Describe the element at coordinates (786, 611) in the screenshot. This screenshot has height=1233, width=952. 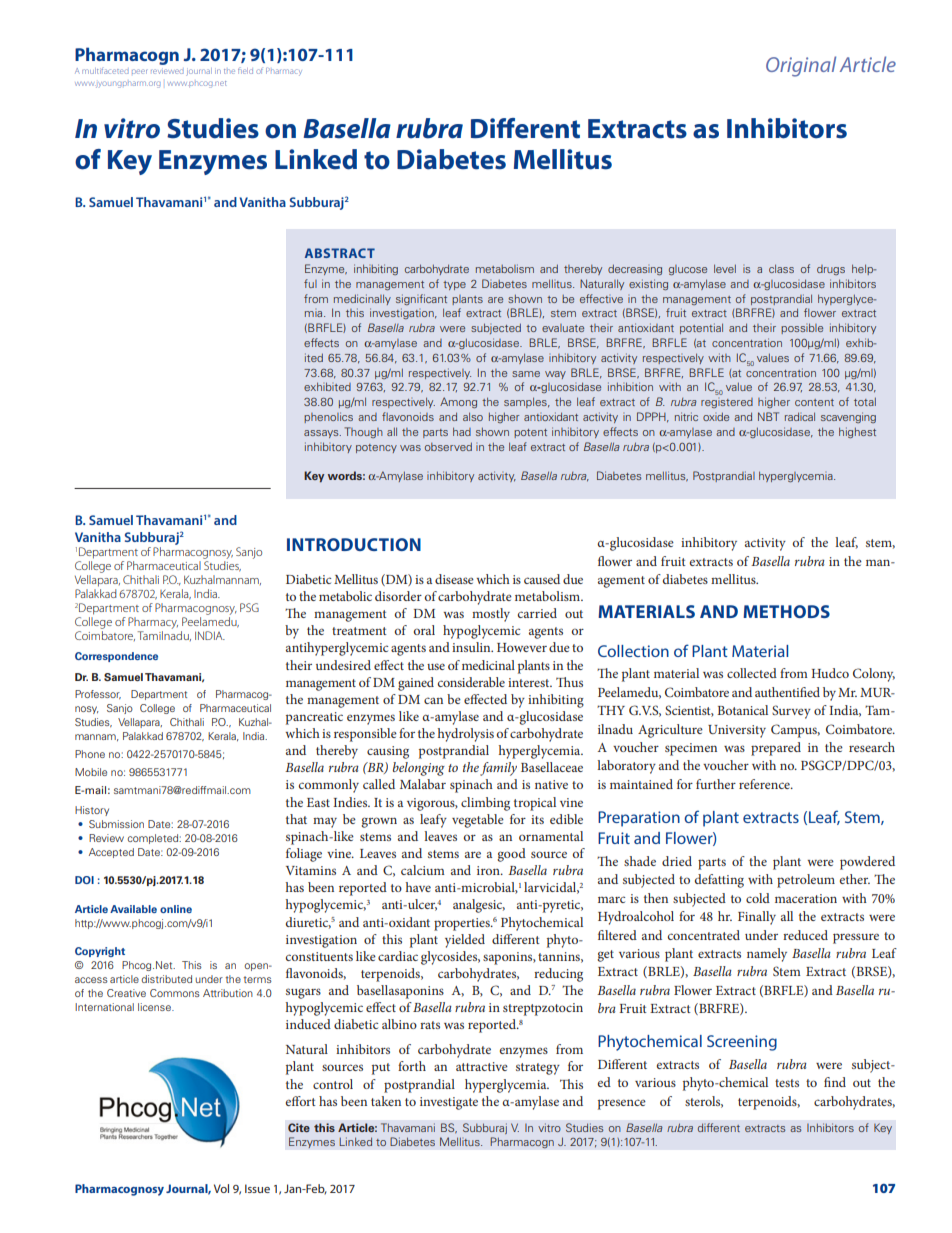
I see `METHODS` at that location.
